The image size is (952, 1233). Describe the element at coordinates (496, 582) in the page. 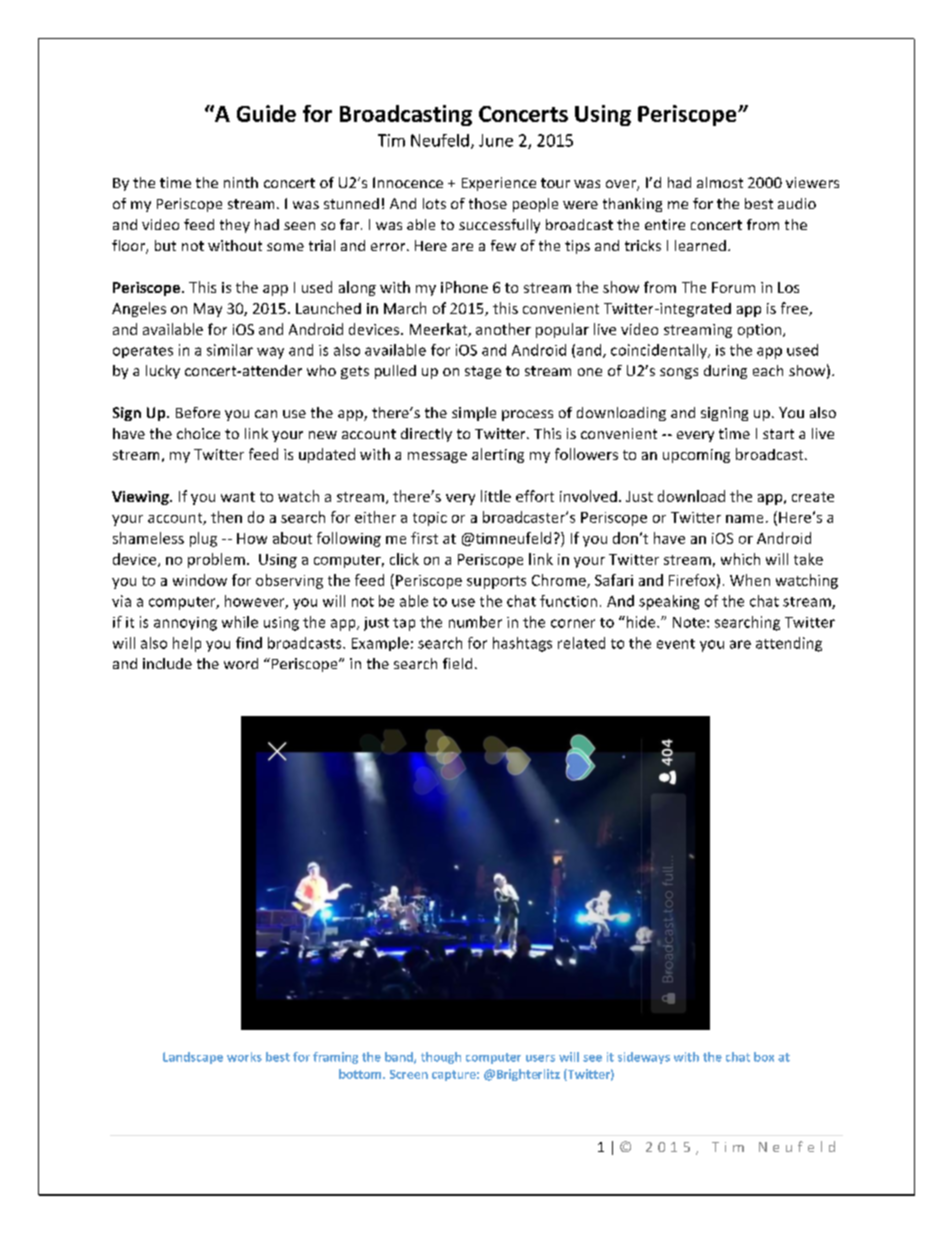

I see `supports` at that location.
